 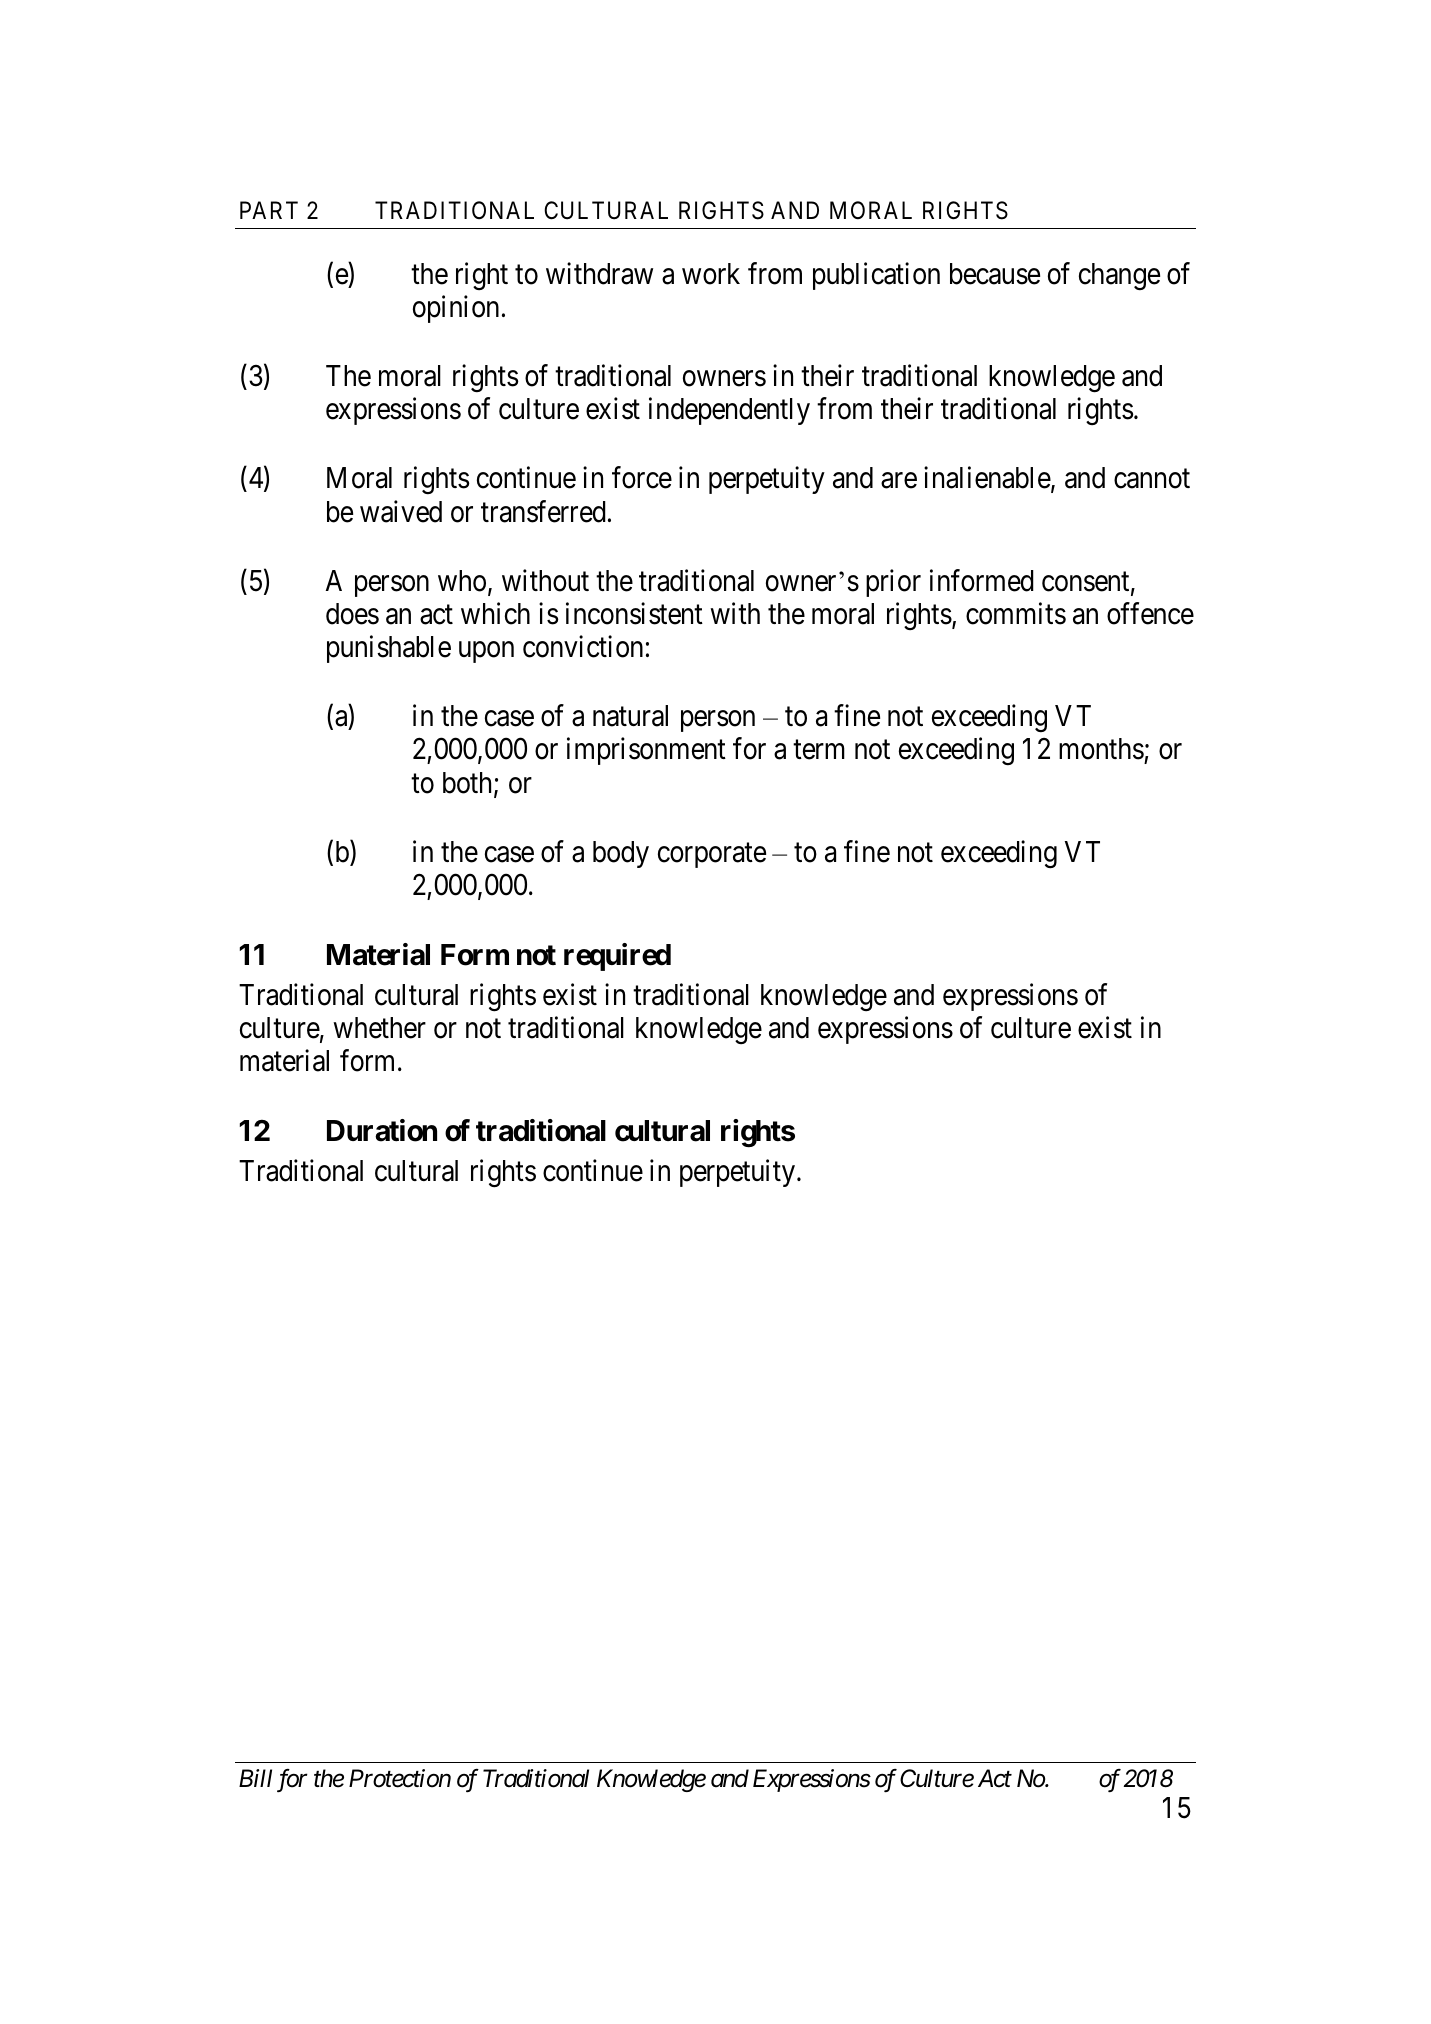 I want to click on PART, so click(x=269, y=210).
